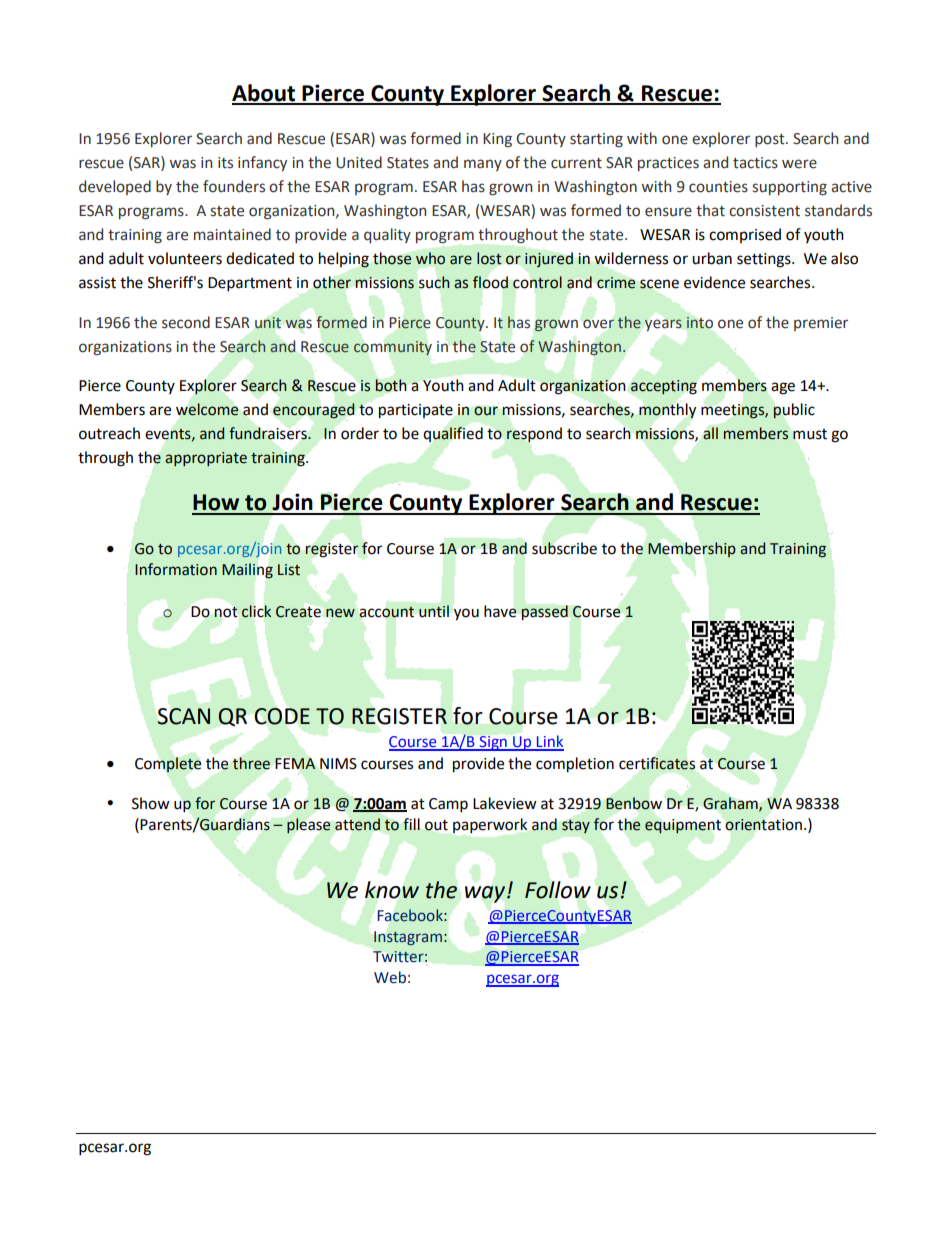  Describe the element at coordinates (755, 163) in the screenshot. I see `tactics` at that location.
